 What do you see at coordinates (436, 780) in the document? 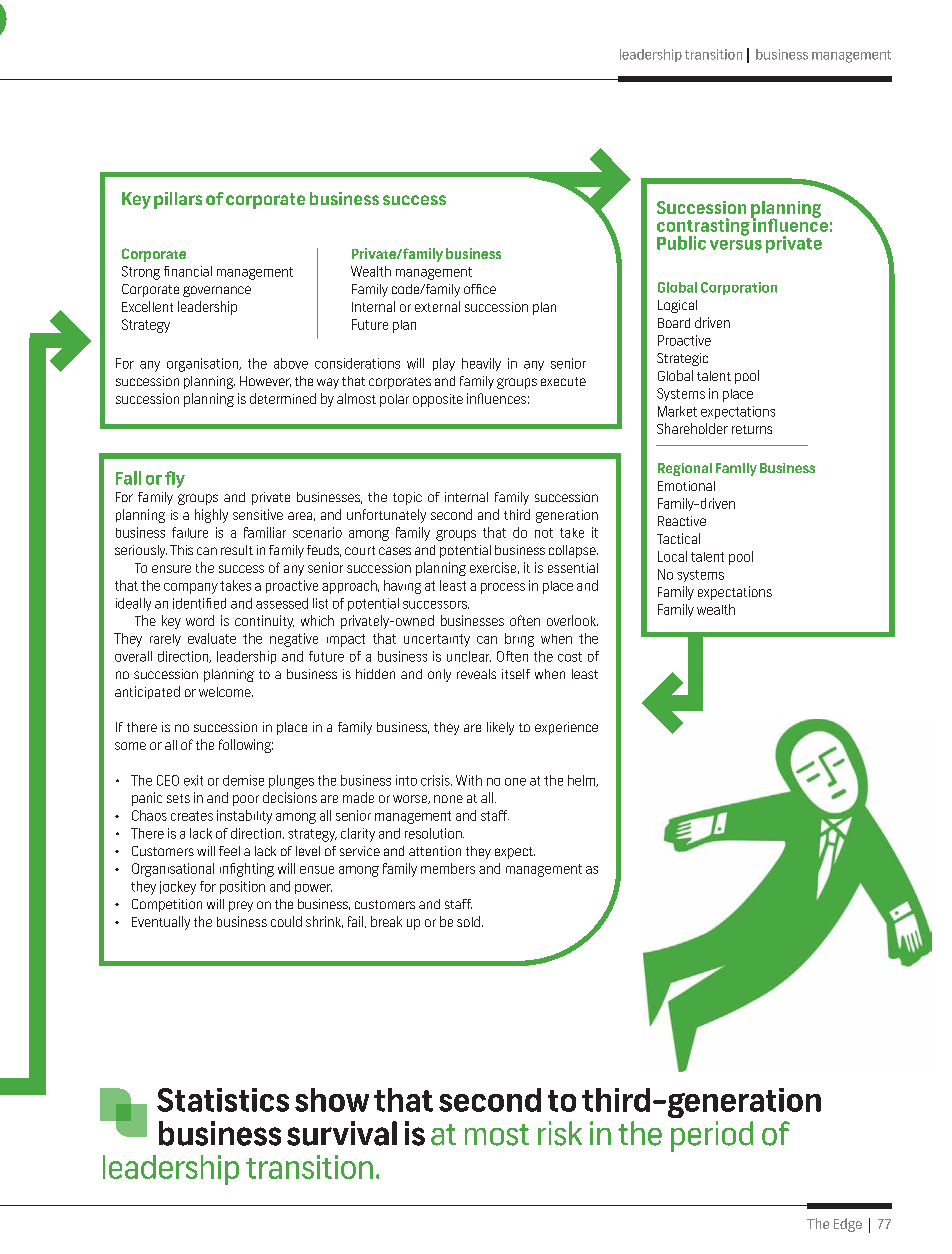
I see `crisis` at bounding box center [436, 780].
